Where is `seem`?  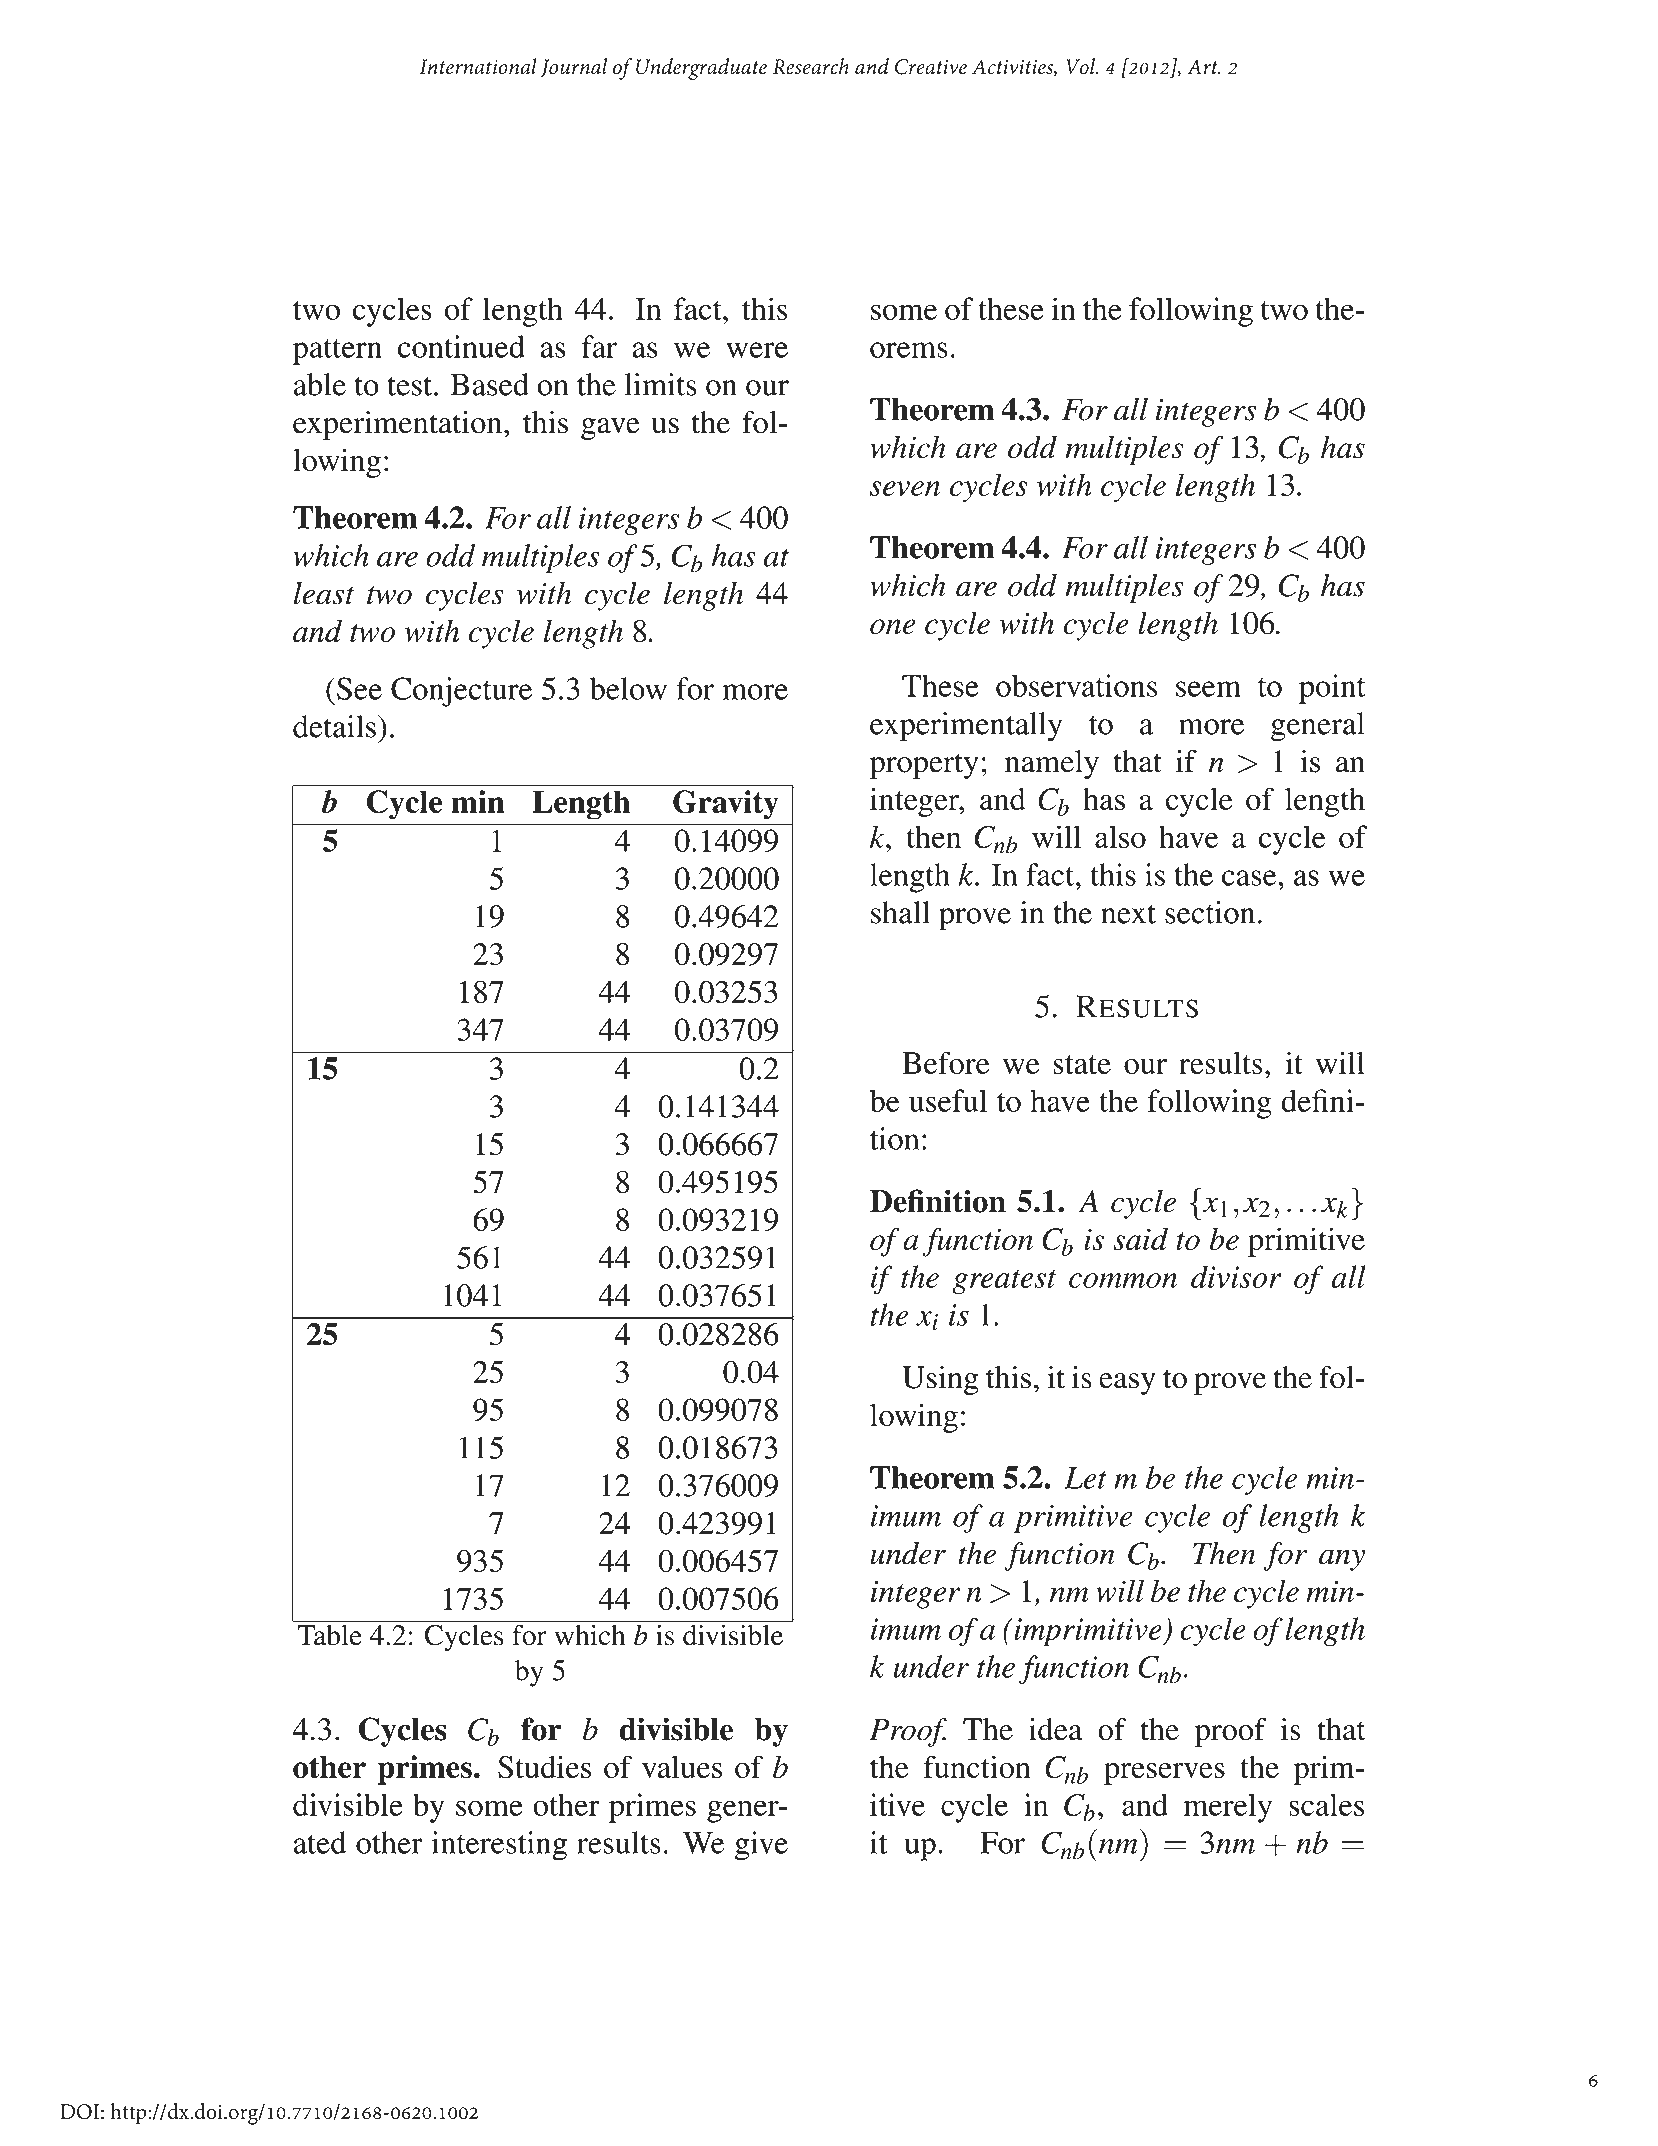
seem is located at coordinates (1208, 689).
